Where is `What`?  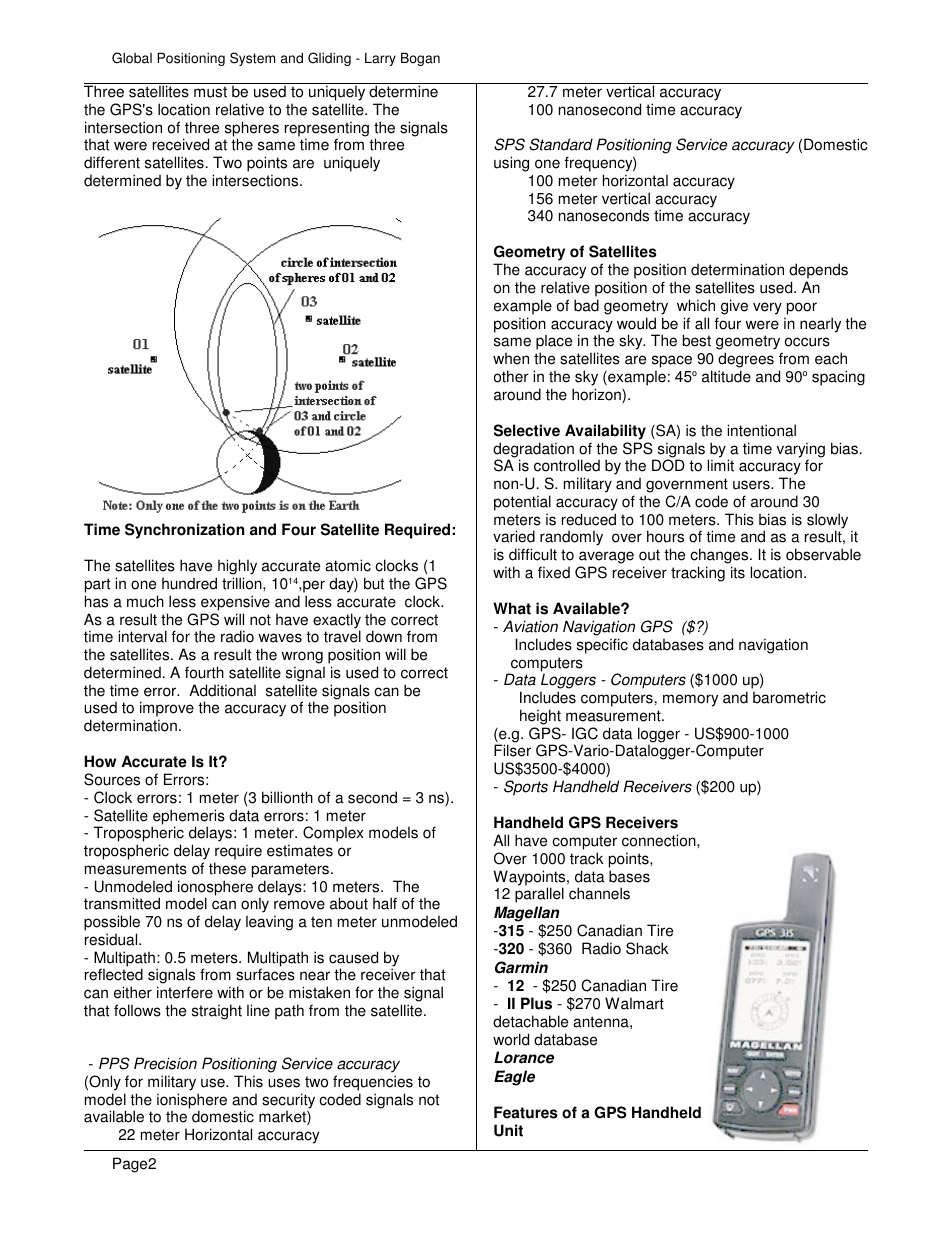 What is located at coordinates (512, 608).
